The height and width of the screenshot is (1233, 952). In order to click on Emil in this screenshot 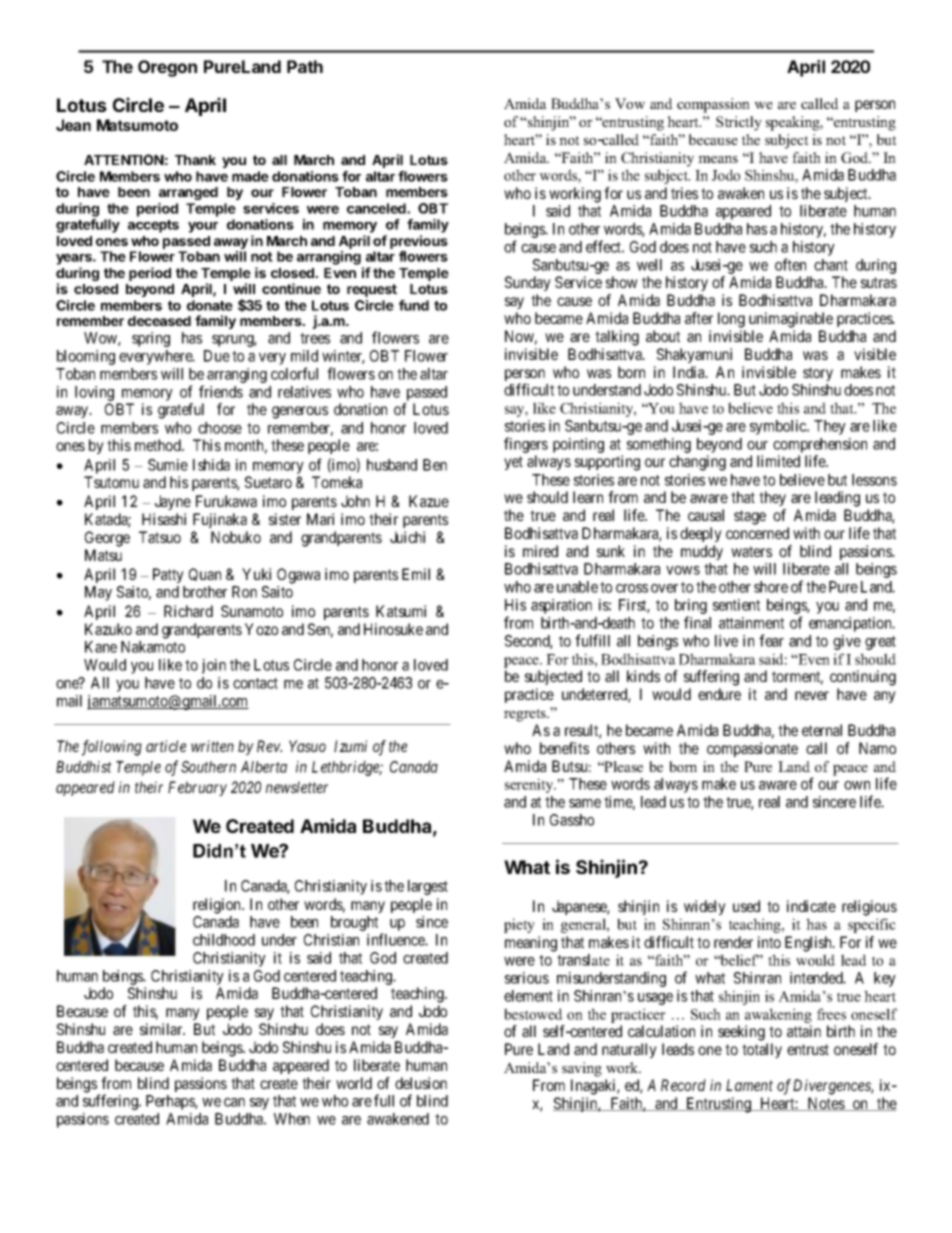, I will do `click(416, 574)`.
